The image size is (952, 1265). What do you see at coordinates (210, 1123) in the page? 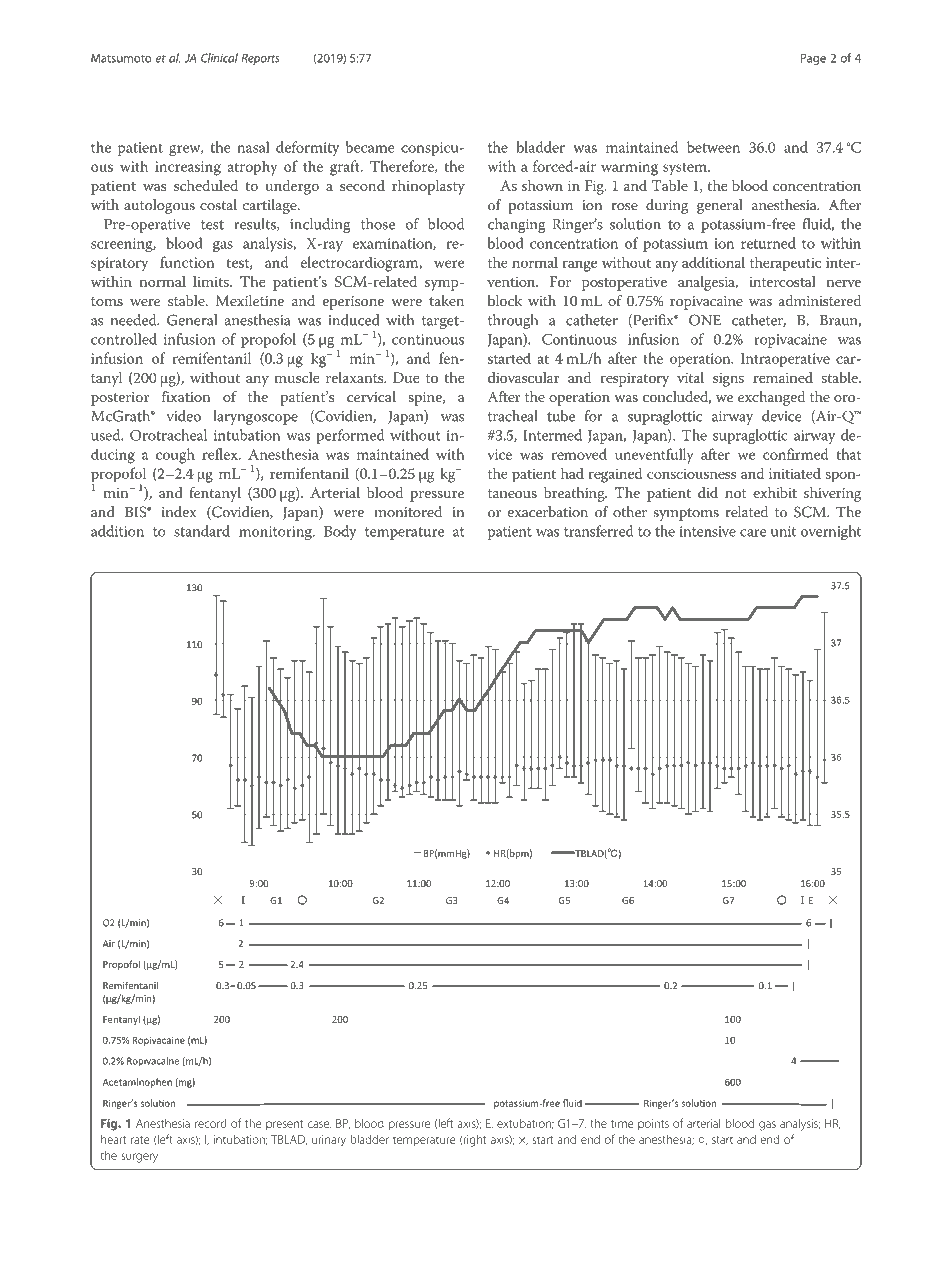
I see `record` at bounding box center [210, 1123].
